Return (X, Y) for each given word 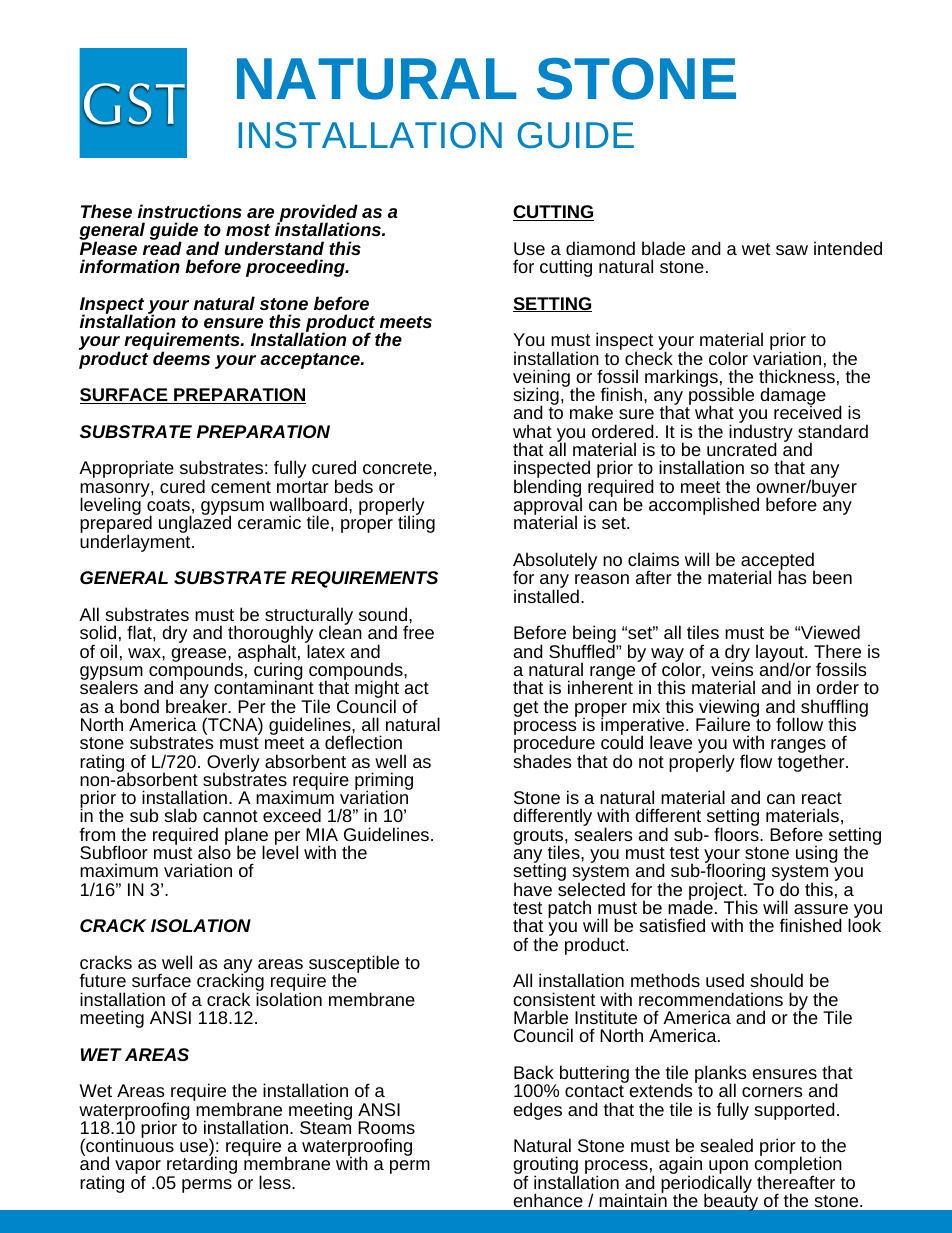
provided (317, 214)
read (162, 247)
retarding (202, 1166)
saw (792, 250)
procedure (554, 745)
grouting (546, 1166)
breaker (197, 705)
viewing (728, 709)
